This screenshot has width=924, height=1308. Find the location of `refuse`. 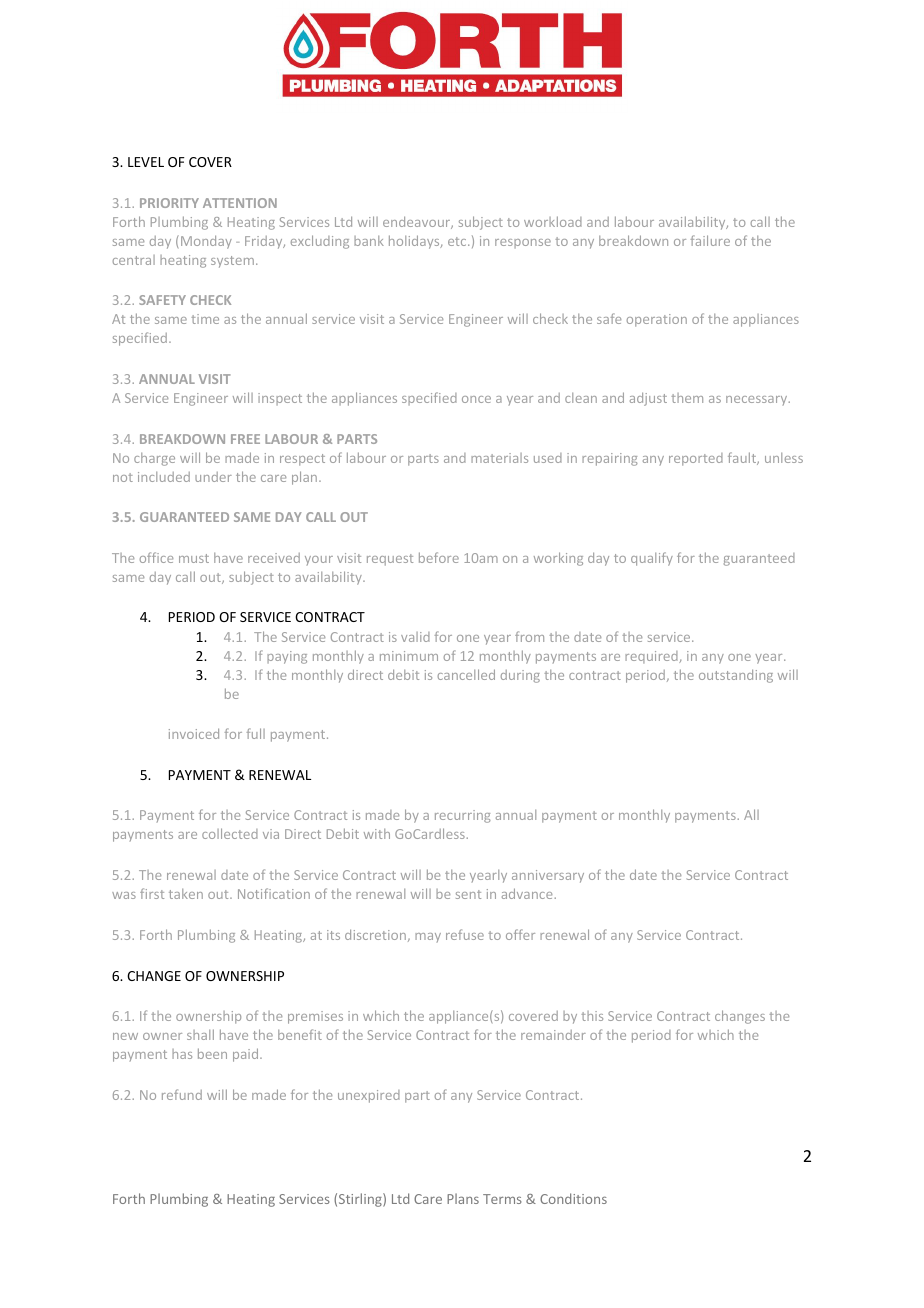

refuse is located at coordinates (465, 934).
